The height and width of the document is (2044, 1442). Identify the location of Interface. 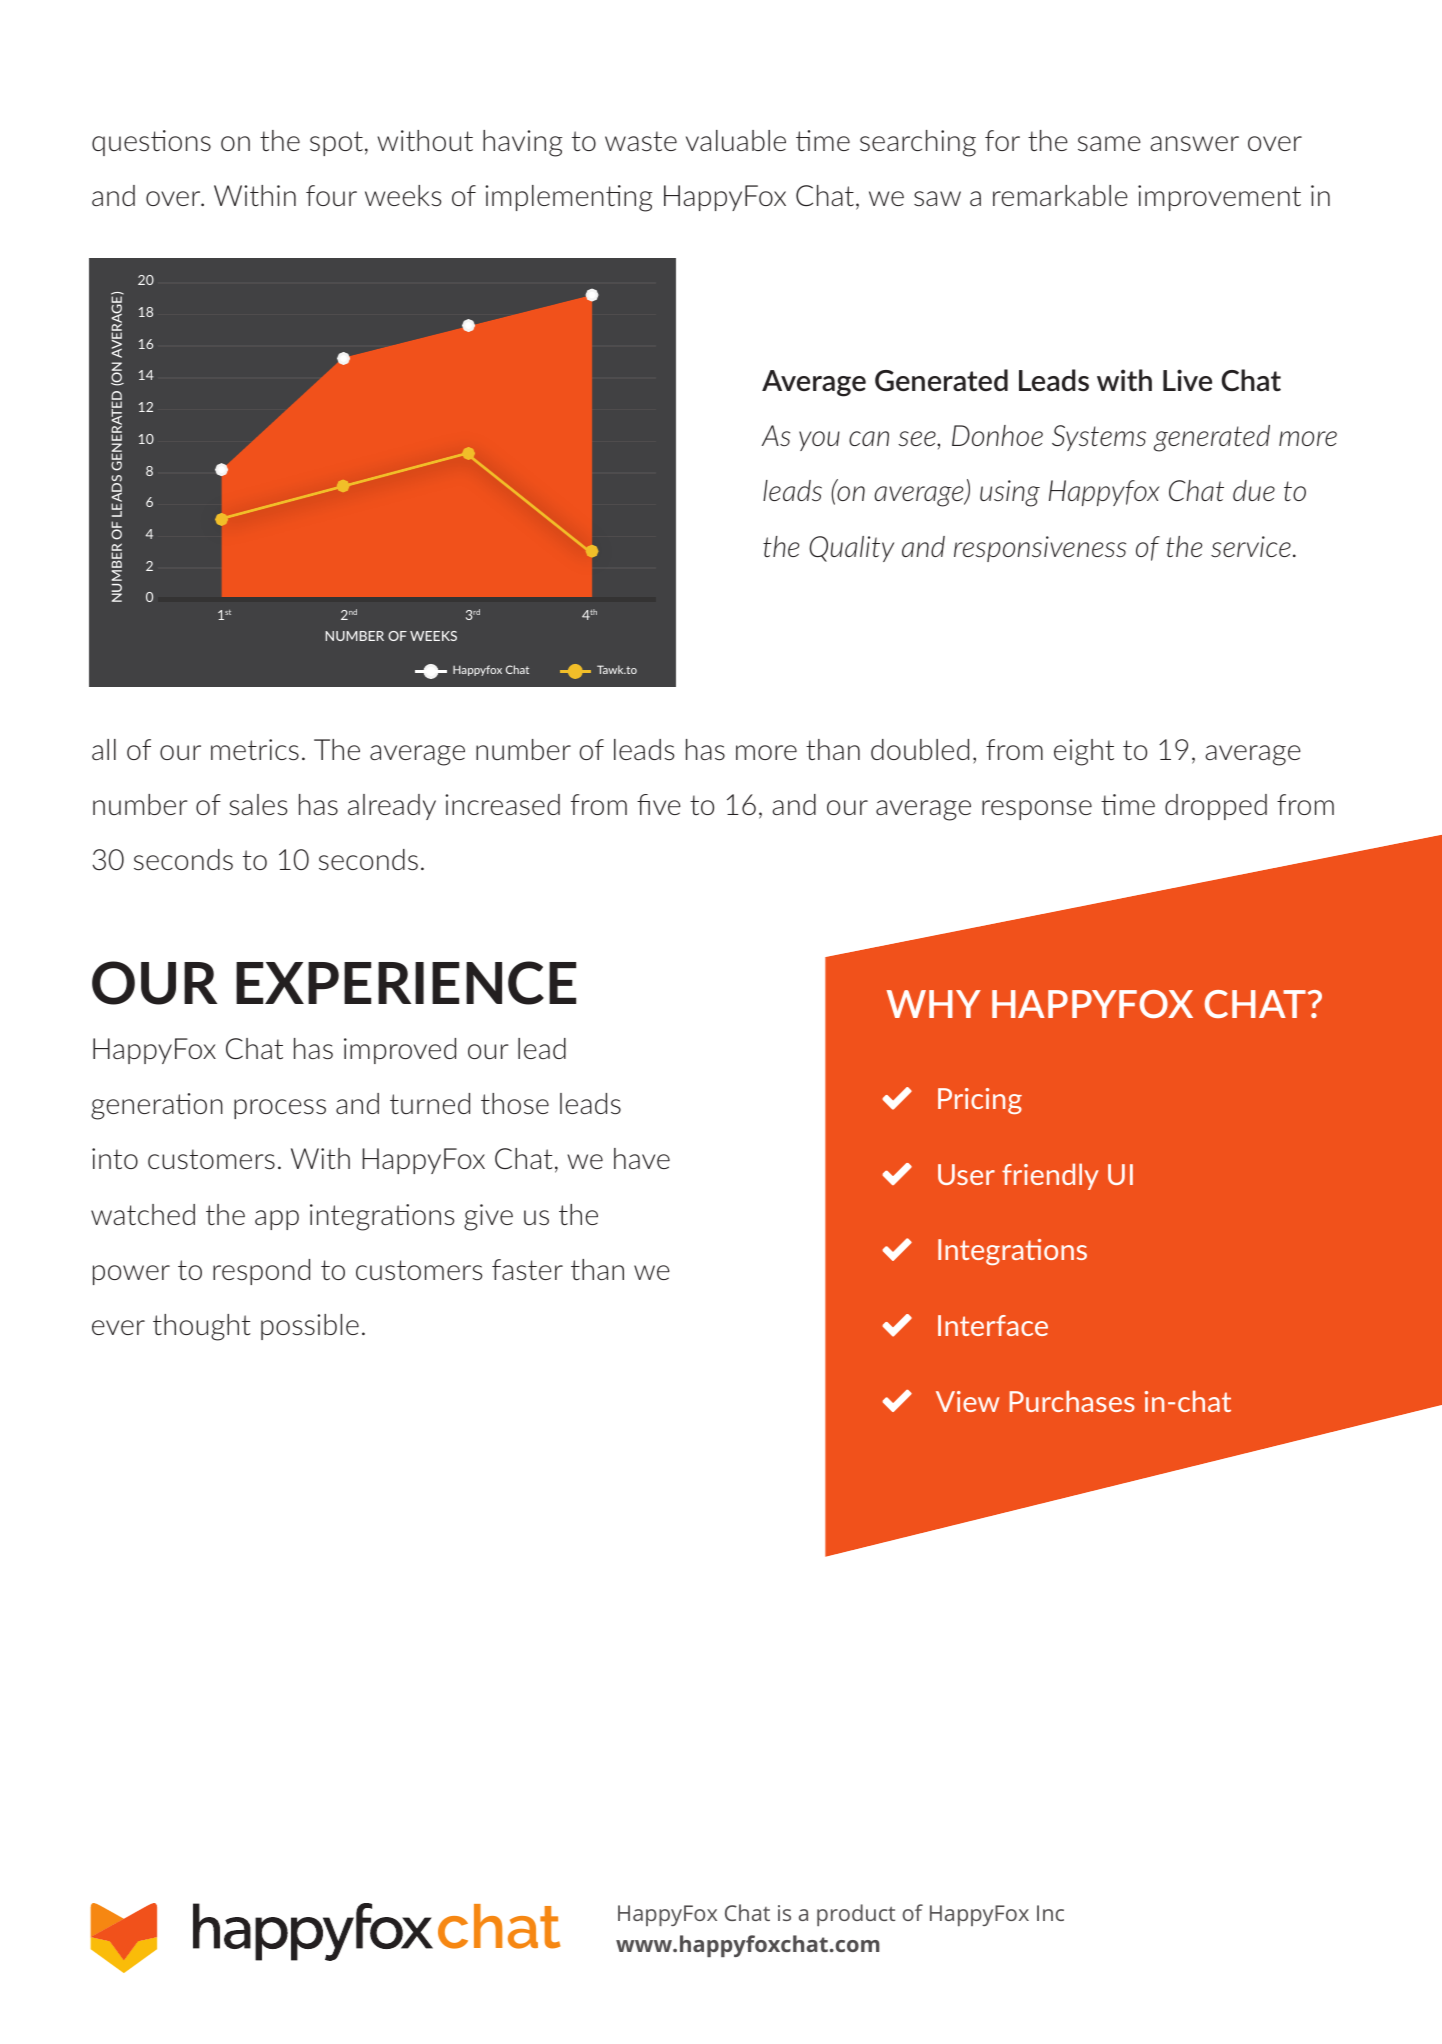
(993, 1325).
